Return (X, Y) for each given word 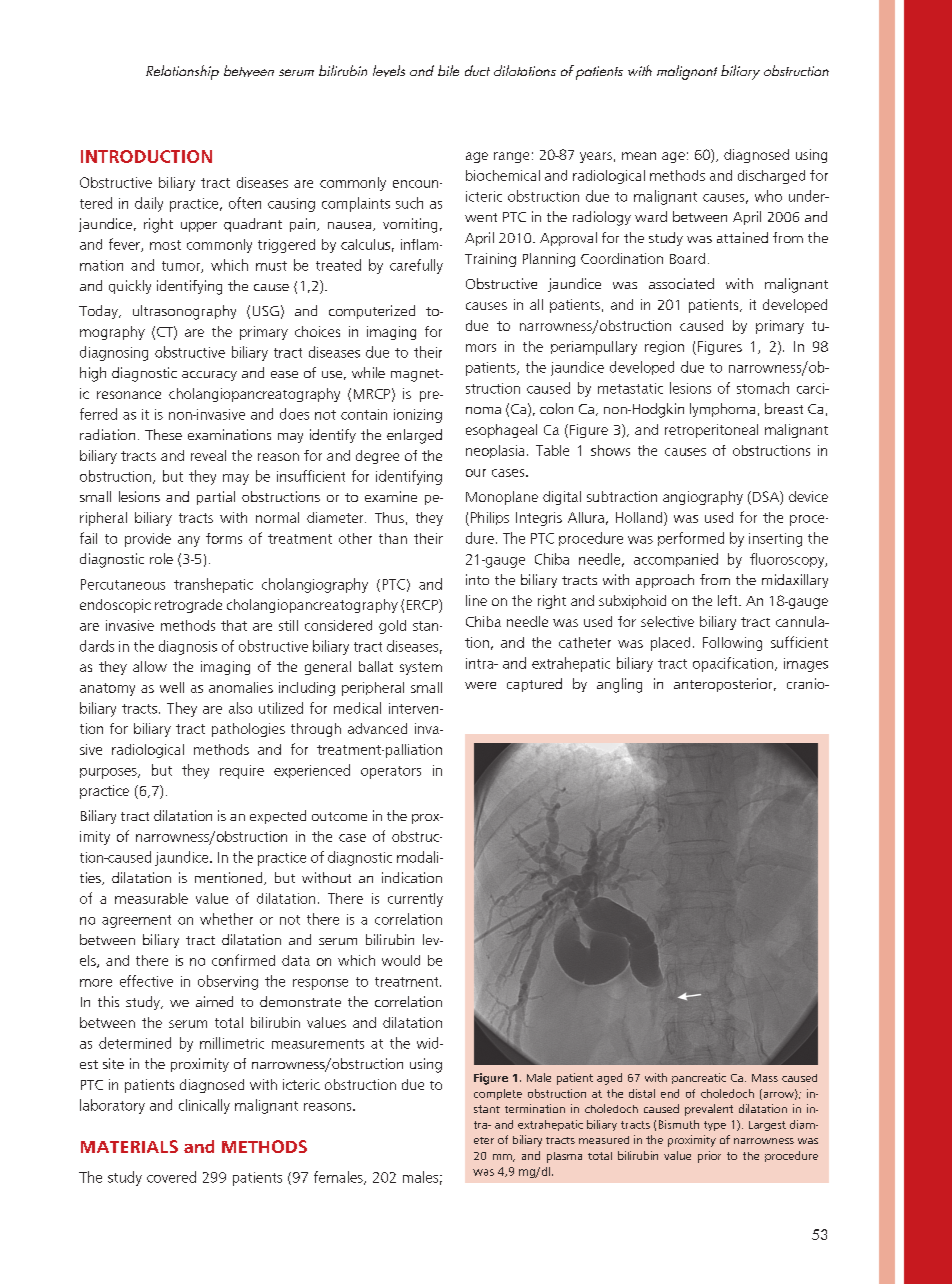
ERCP (423, 606)
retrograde (188, 606)
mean (639, 156)
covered (171, 1177)
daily (149, 204)
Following (732, 644)
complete (498, 1094)
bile (448, 70)
